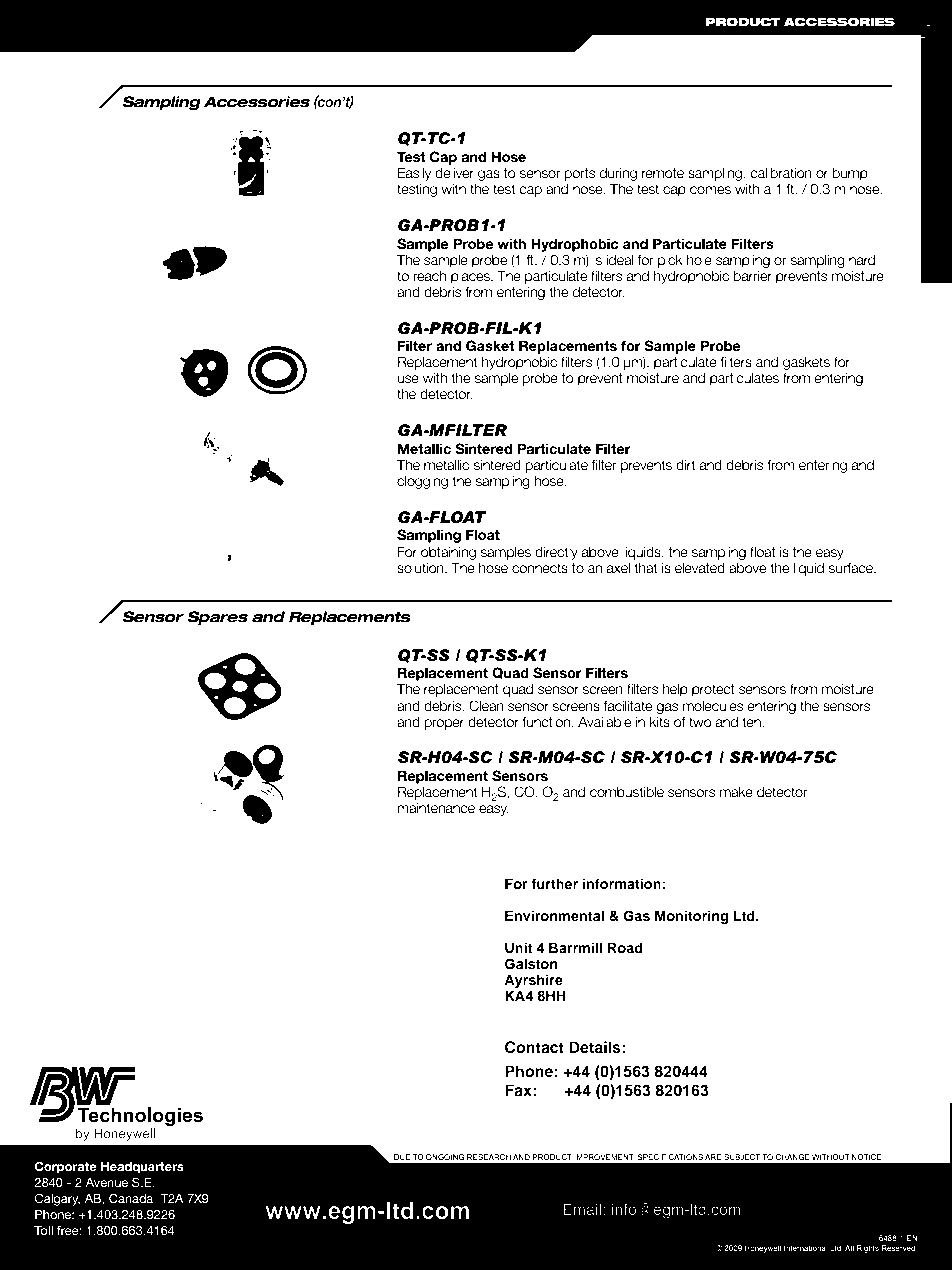 The height and width of the page is (1270, 952). What do you see at coordinates (489, 1157) in the page?
I see `RESEARCH` at bounding box center [489, 1157].
